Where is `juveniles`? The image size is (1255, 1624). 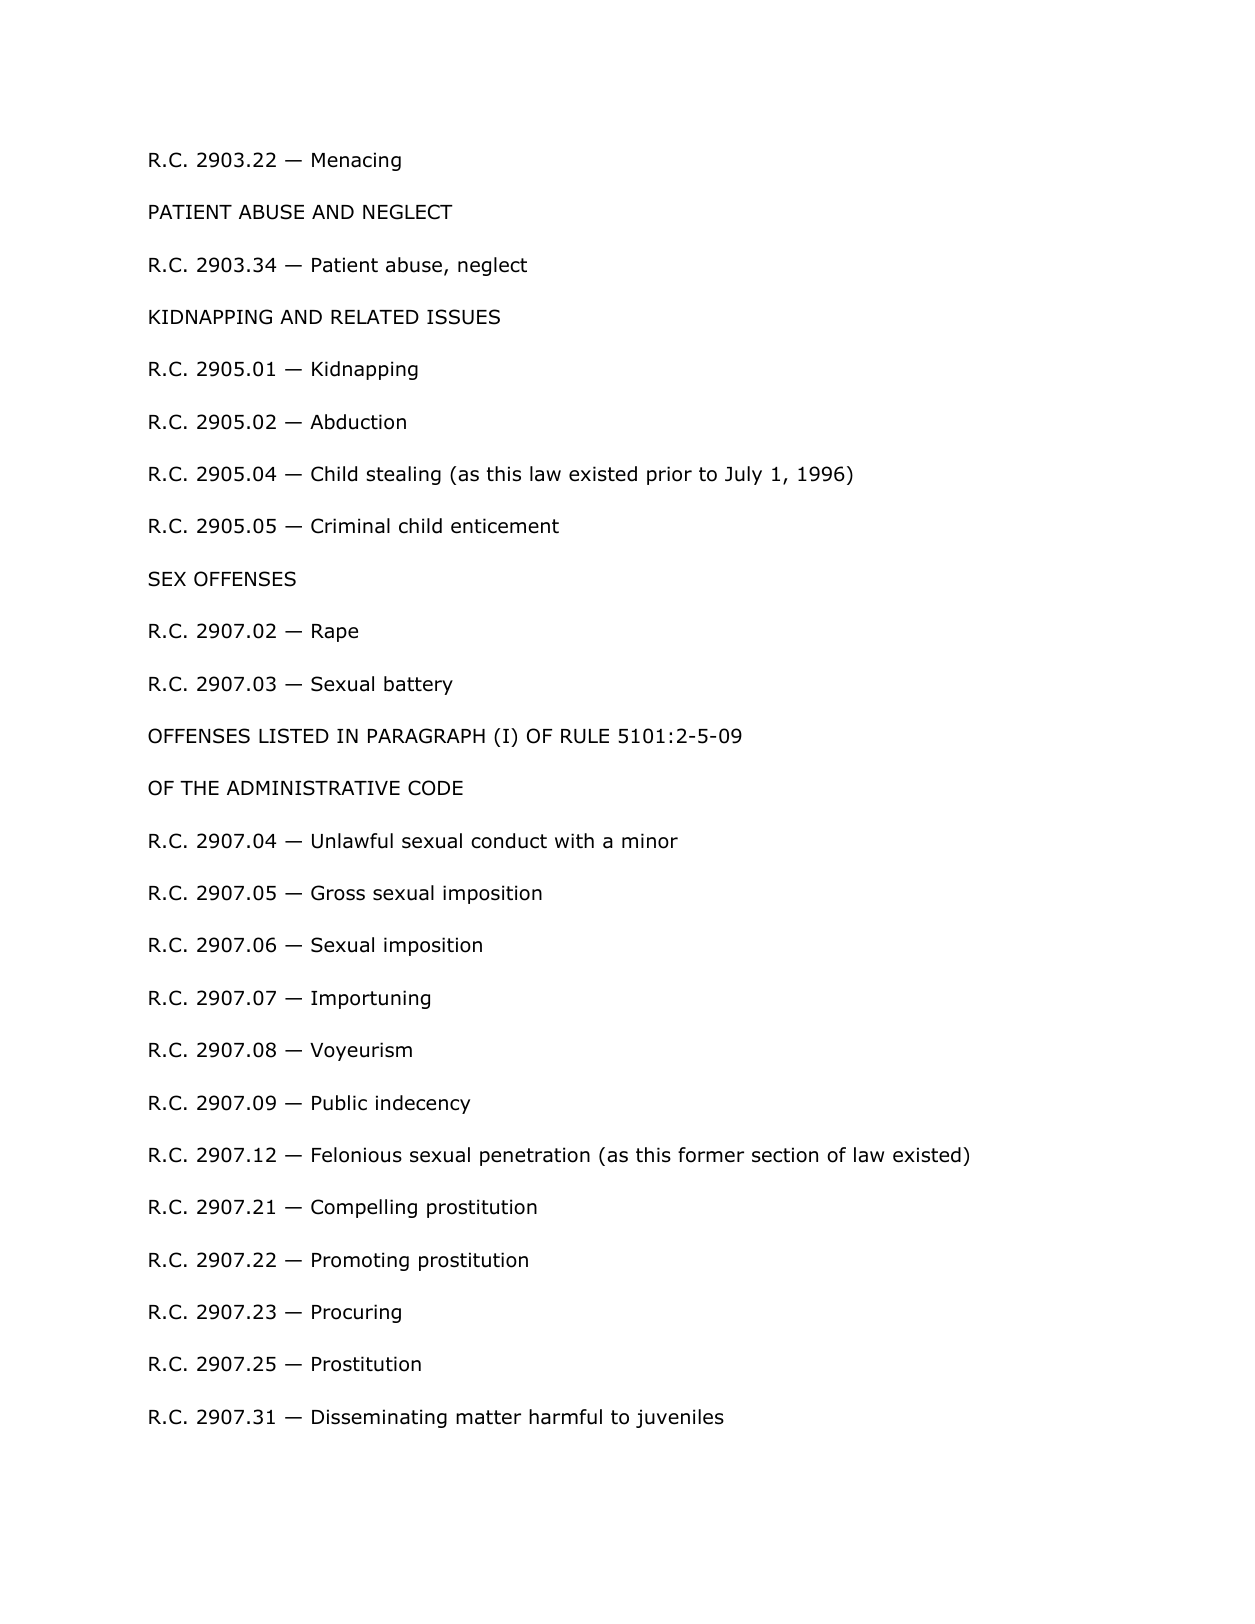 juveniles is located at coordinates (680, 1418).
